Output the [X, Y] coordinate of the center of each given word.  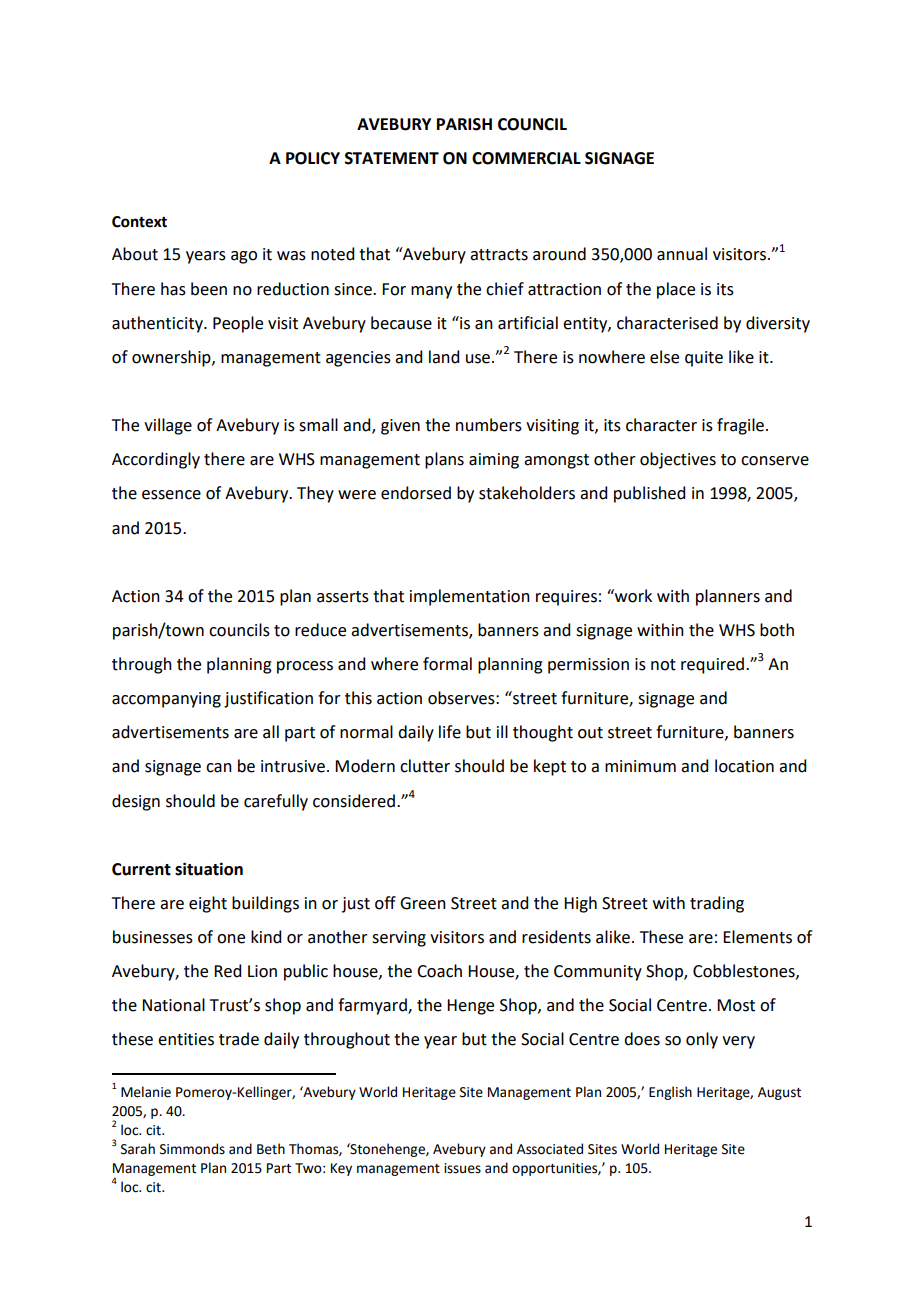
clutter [425, 766]
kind [266, 937]
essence [171, 495]
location [744, 766]
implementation [470, 597]
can [219, 768]
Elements [757, 937]
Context [139, 222]
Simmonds [192, 1149]
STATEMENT [392, 158]
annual [682, 254]
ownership [172, 358]
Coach [439, 971]
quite [704, 359]
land [444, 357]
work [632, 596]
